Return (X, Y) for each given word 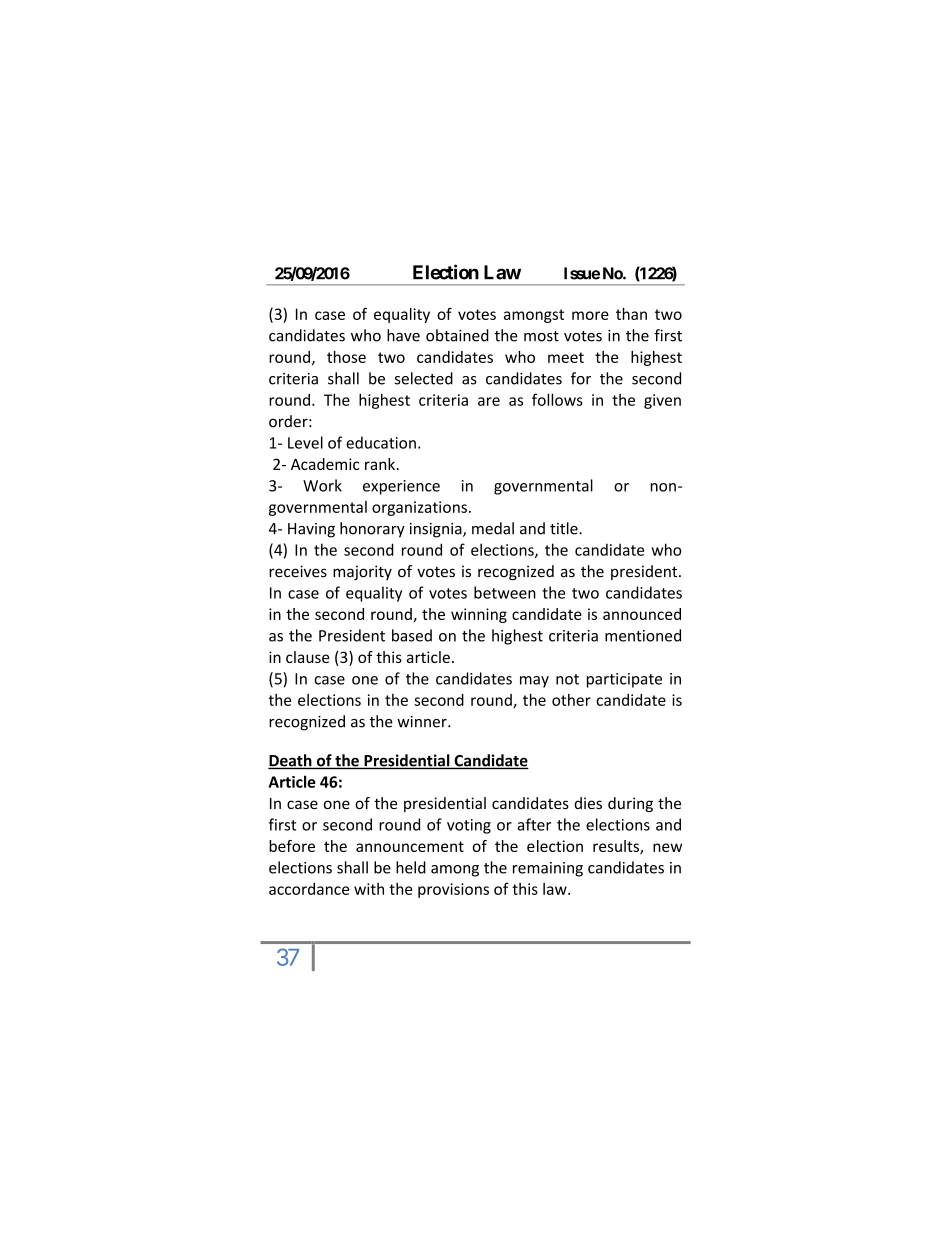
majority (362, 572)
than (631, 314)
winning (479, 615)
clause (308, 657)
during (630, 804)
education (381, 442)
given (662, 401)
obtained (457, 335)
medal (493, 528)
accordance (309, 889)
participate (624, 680)
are (489, 401)
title (565, 528)
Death (291, 761)
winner (423, 722)
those (346, 357)
